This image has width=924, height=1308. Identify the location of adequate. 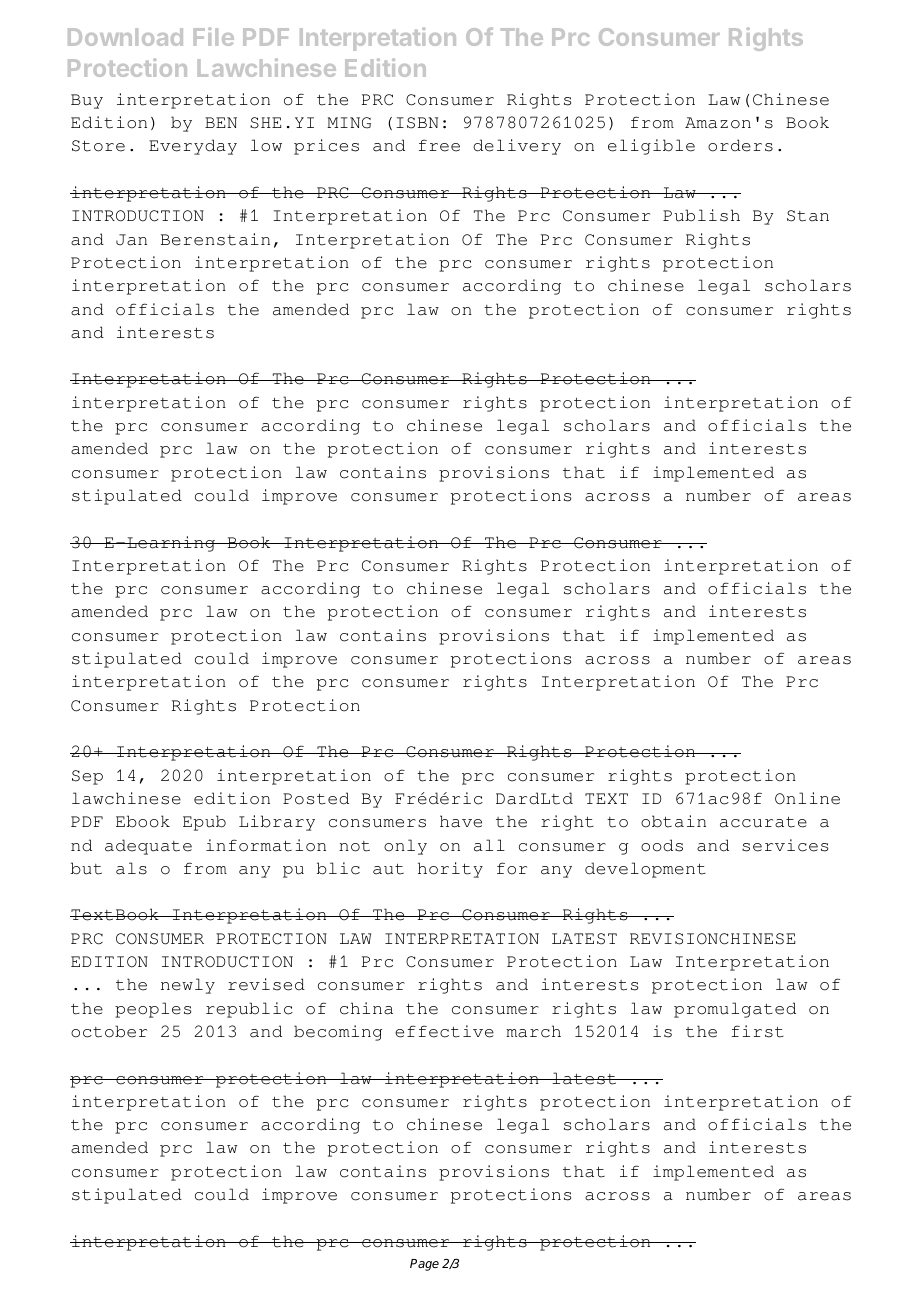
(148, 847).
